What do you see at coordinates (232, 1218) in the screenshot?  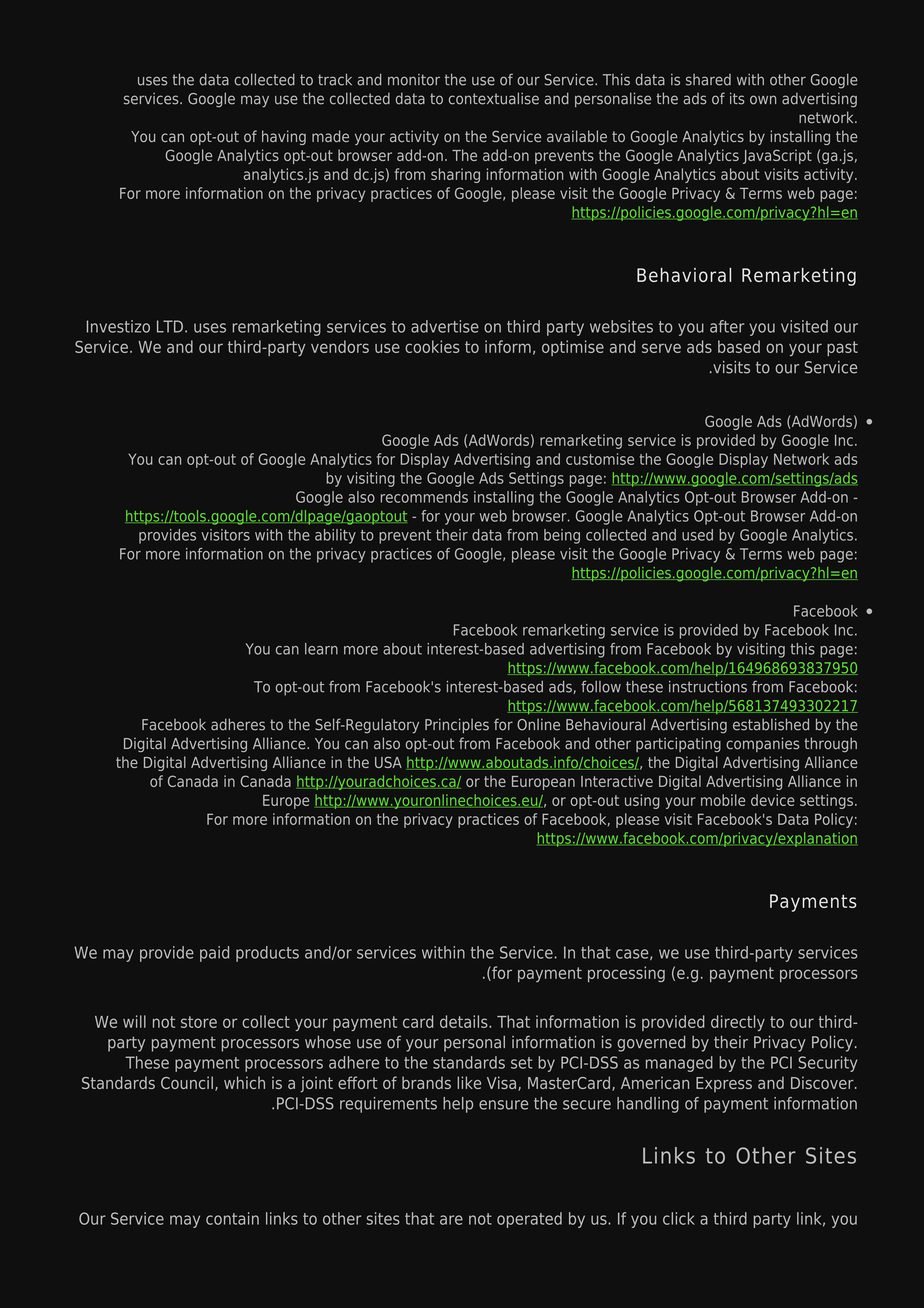 I see `contain` at bounding box center [232, 1218].
